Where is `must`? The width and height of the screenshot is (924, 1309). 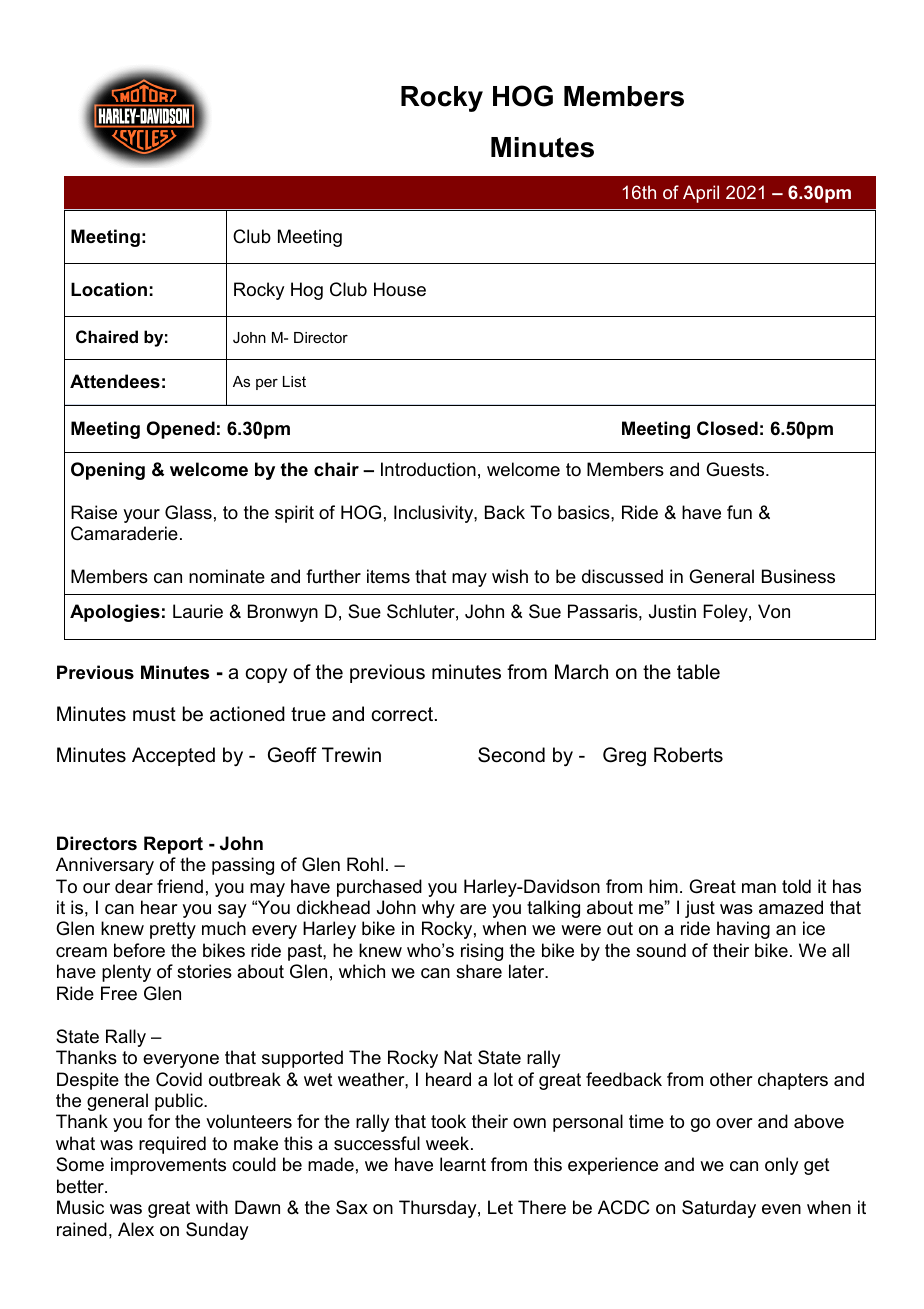
must is located at coordinates (154, 714).
